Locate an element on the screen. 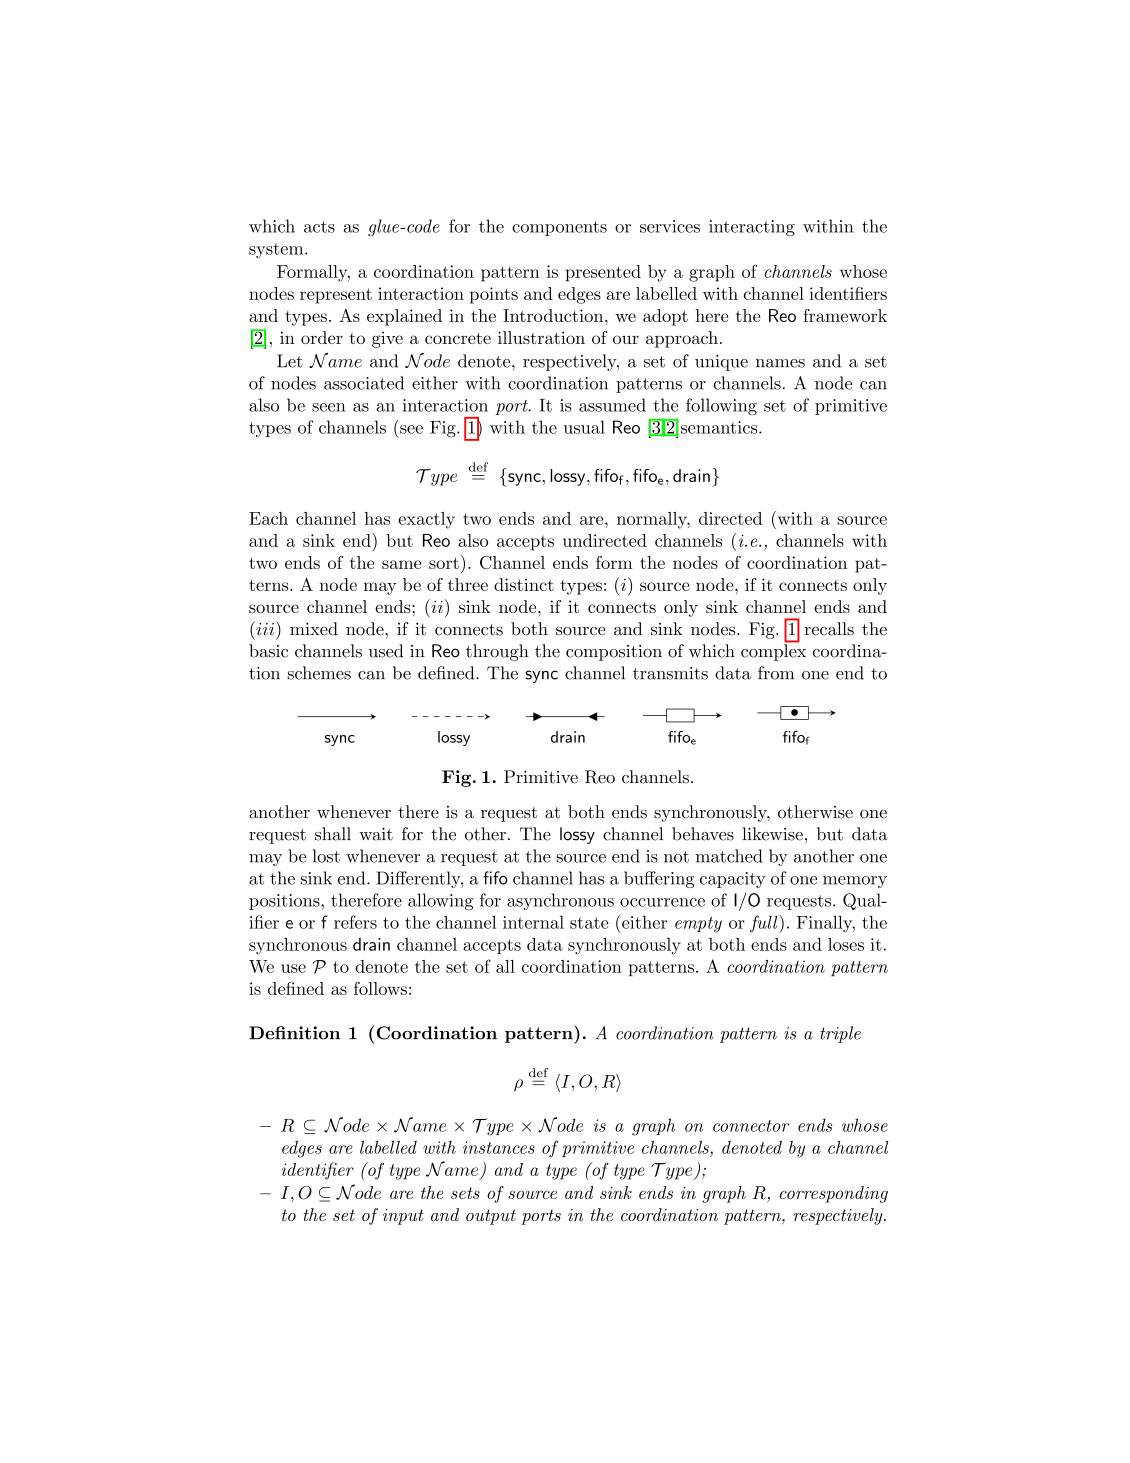 This screenshot has width=1130, height=1463. components is located at coordinates (559, 228).
